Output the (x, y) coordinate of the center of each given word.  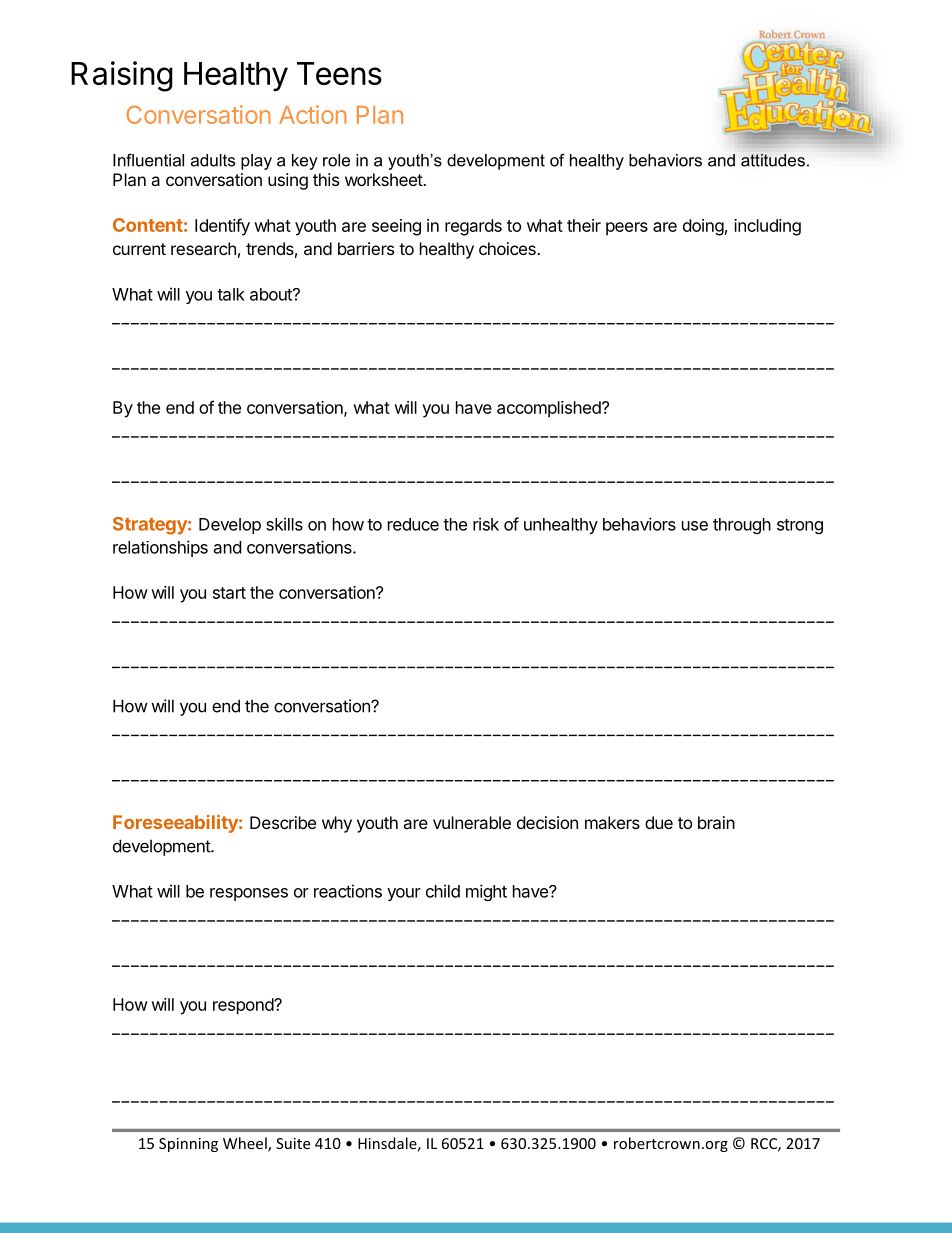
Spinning (188, 1145)
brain (716, 822)
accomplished (550, 409)
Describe (283, 822)
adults (213, 160)
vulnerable (472, 822)
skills (284, 524)
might (486, 892)
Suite (293, 1143)
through (742, 526)
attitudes (773, 160)
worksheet (384, 179)
